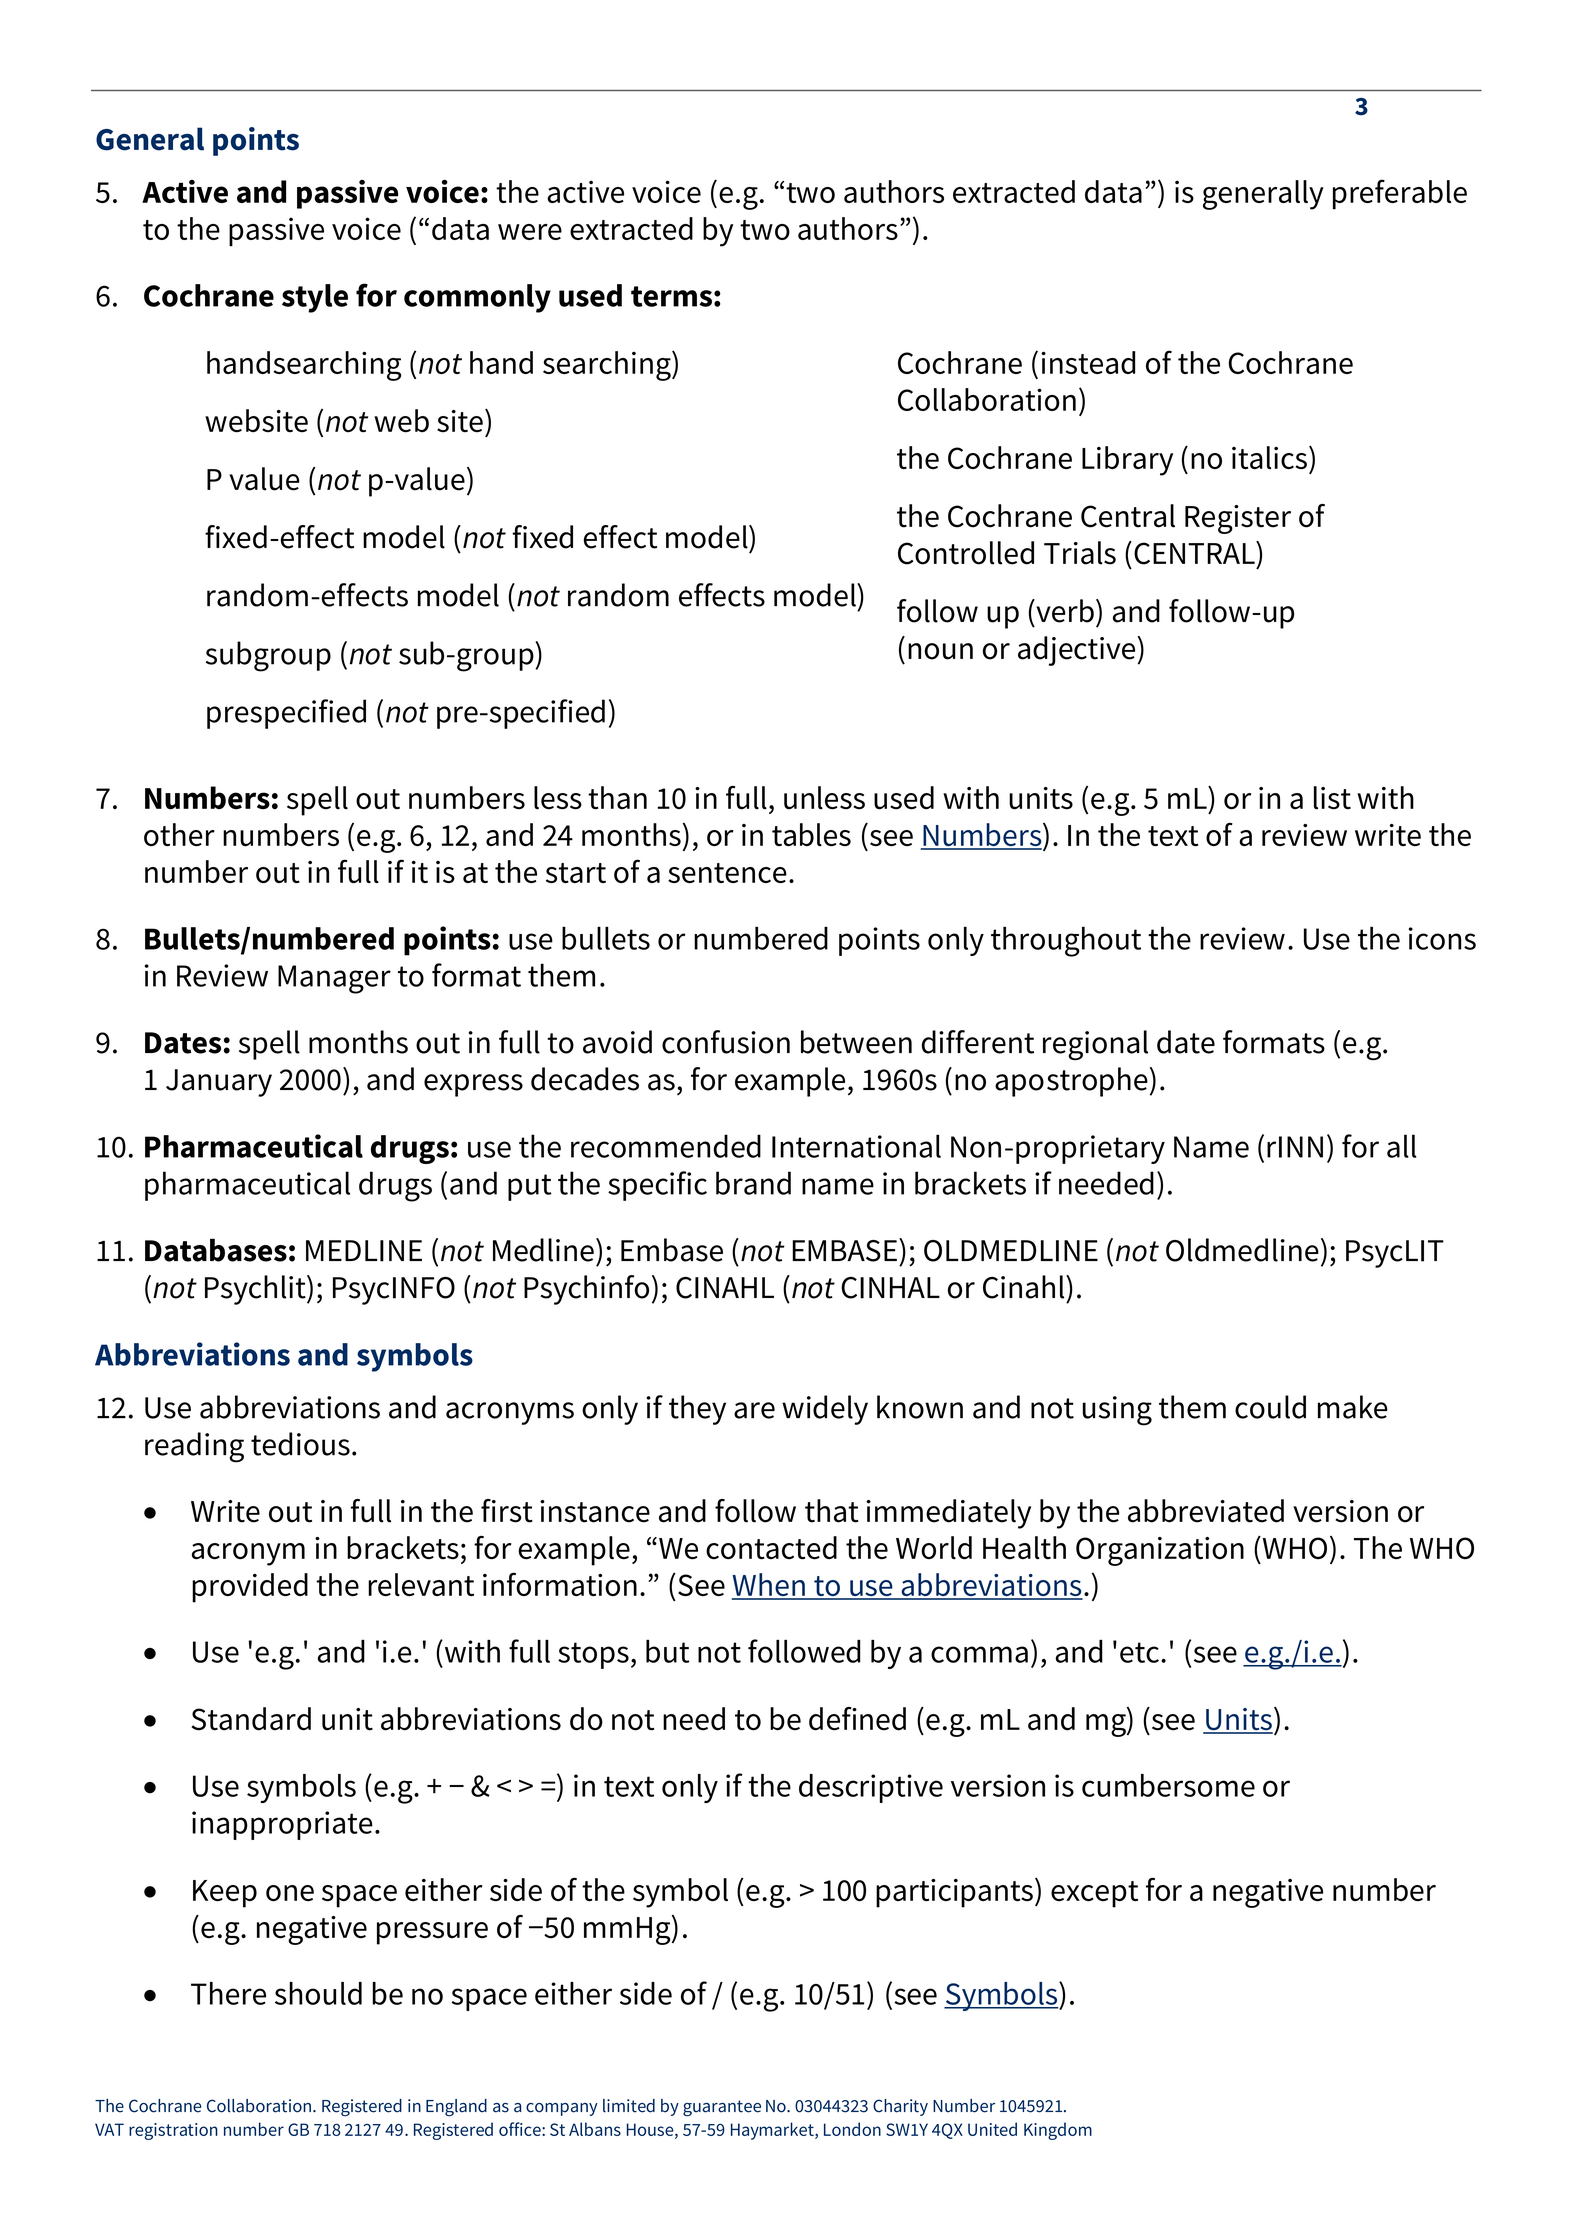  What do you see at coordinates (1139, 1652) in the screenshot?
I see `etc` at bounding box center [1139, 1652].
